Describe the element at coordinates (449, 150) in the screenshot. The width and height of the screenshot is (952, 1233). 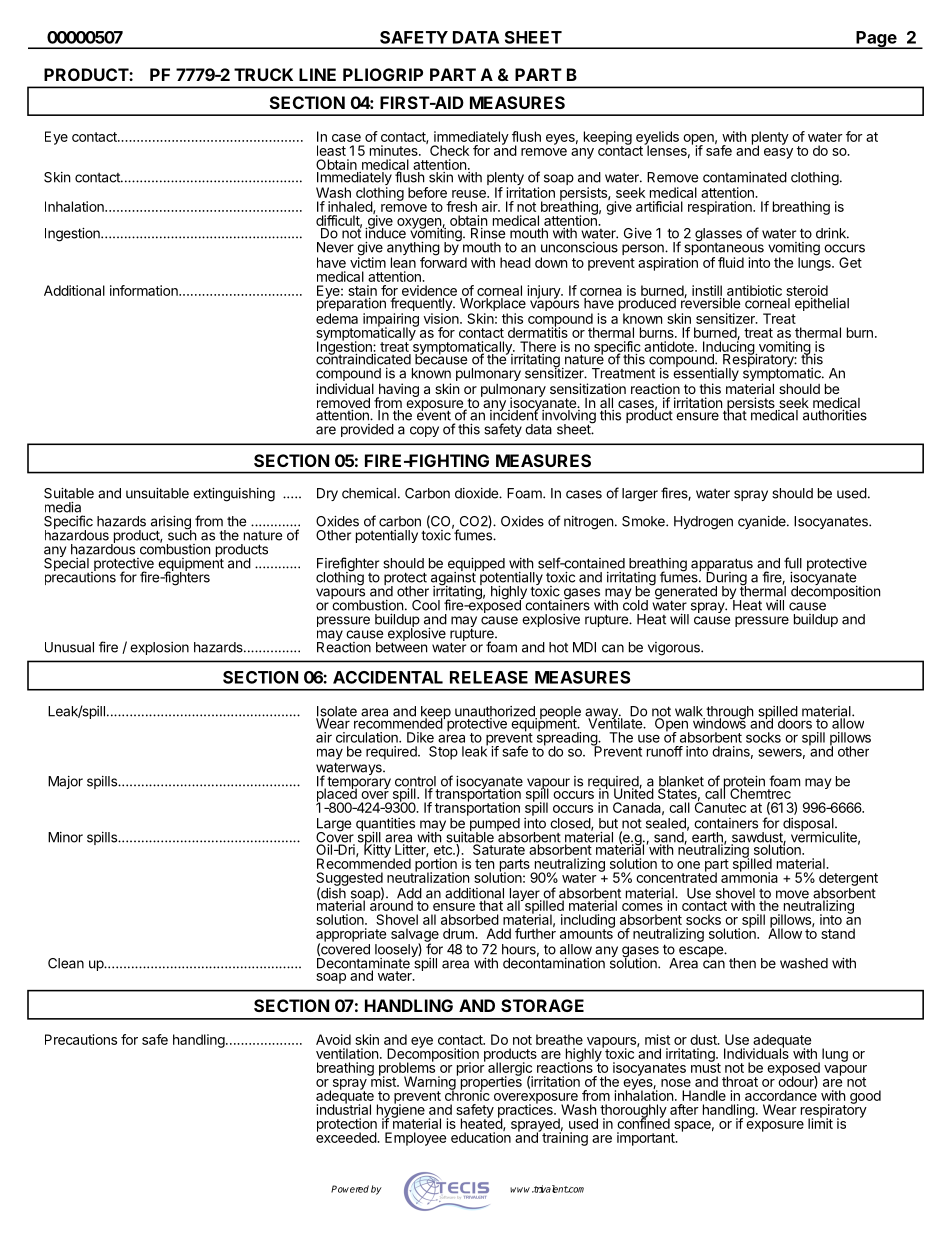
I see `Check` at that location.
